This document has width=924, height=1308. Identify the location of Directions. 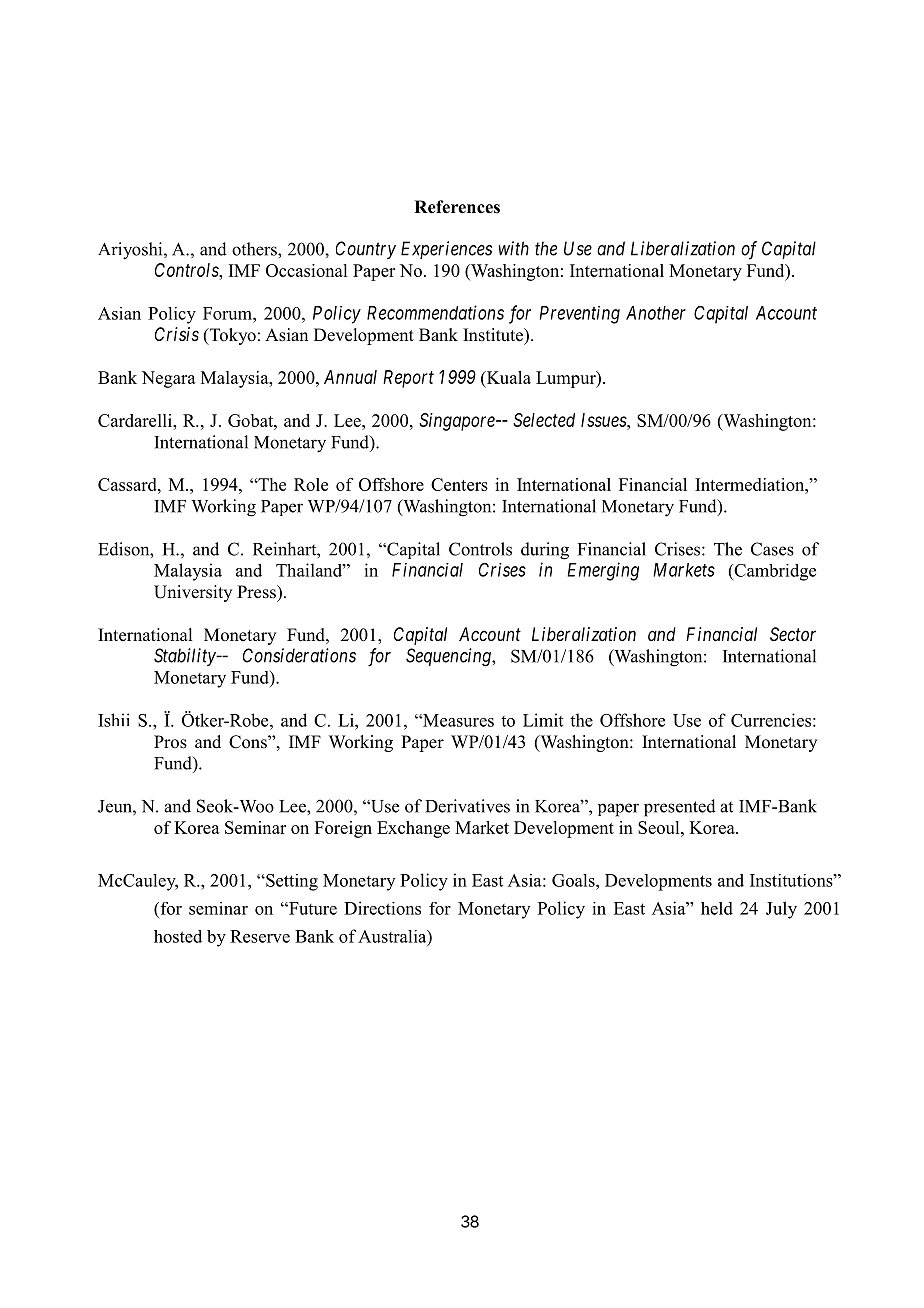
(382, 908).
